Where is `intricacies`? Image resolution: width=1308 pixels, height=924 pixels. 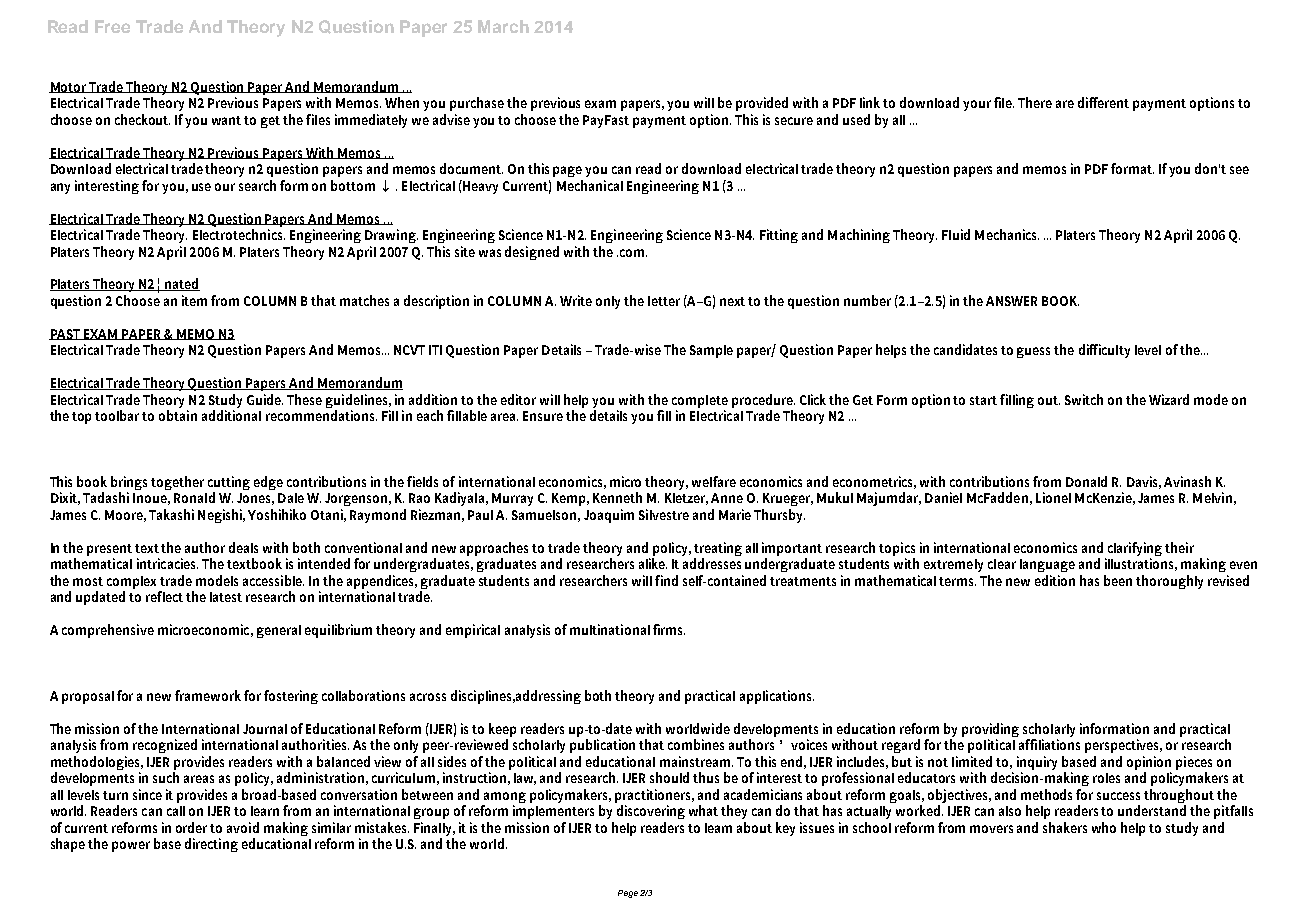
intricacies is located at coordinates (167, 563).
